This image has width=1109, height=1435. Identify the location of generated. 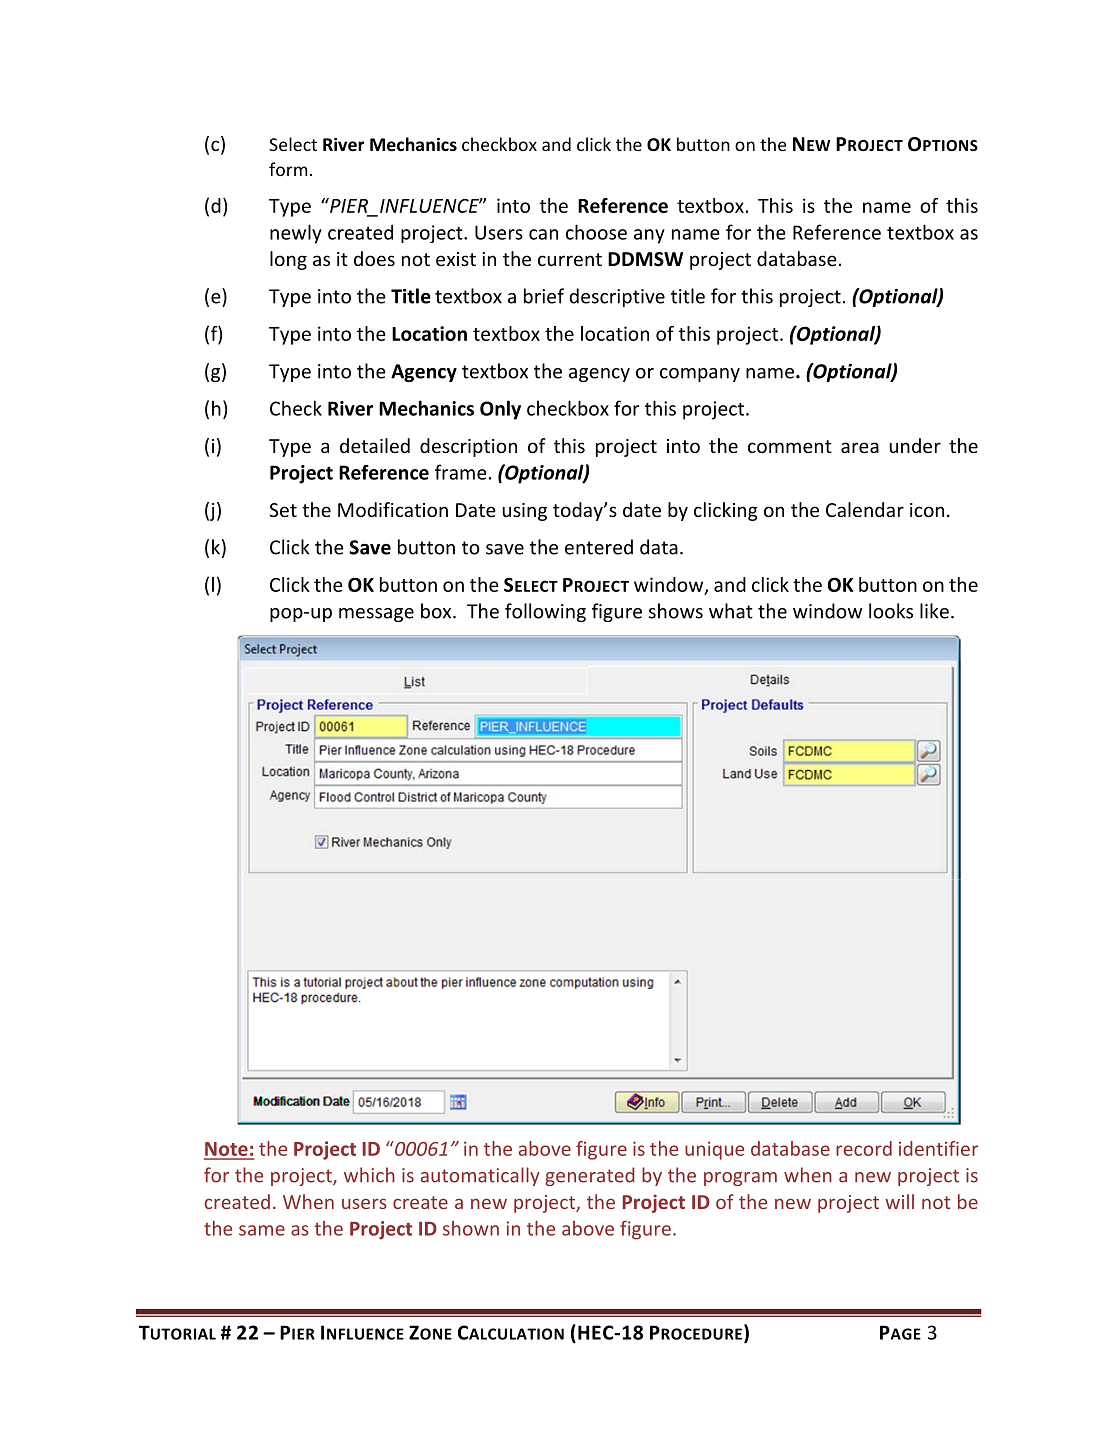
(590, 1176).
